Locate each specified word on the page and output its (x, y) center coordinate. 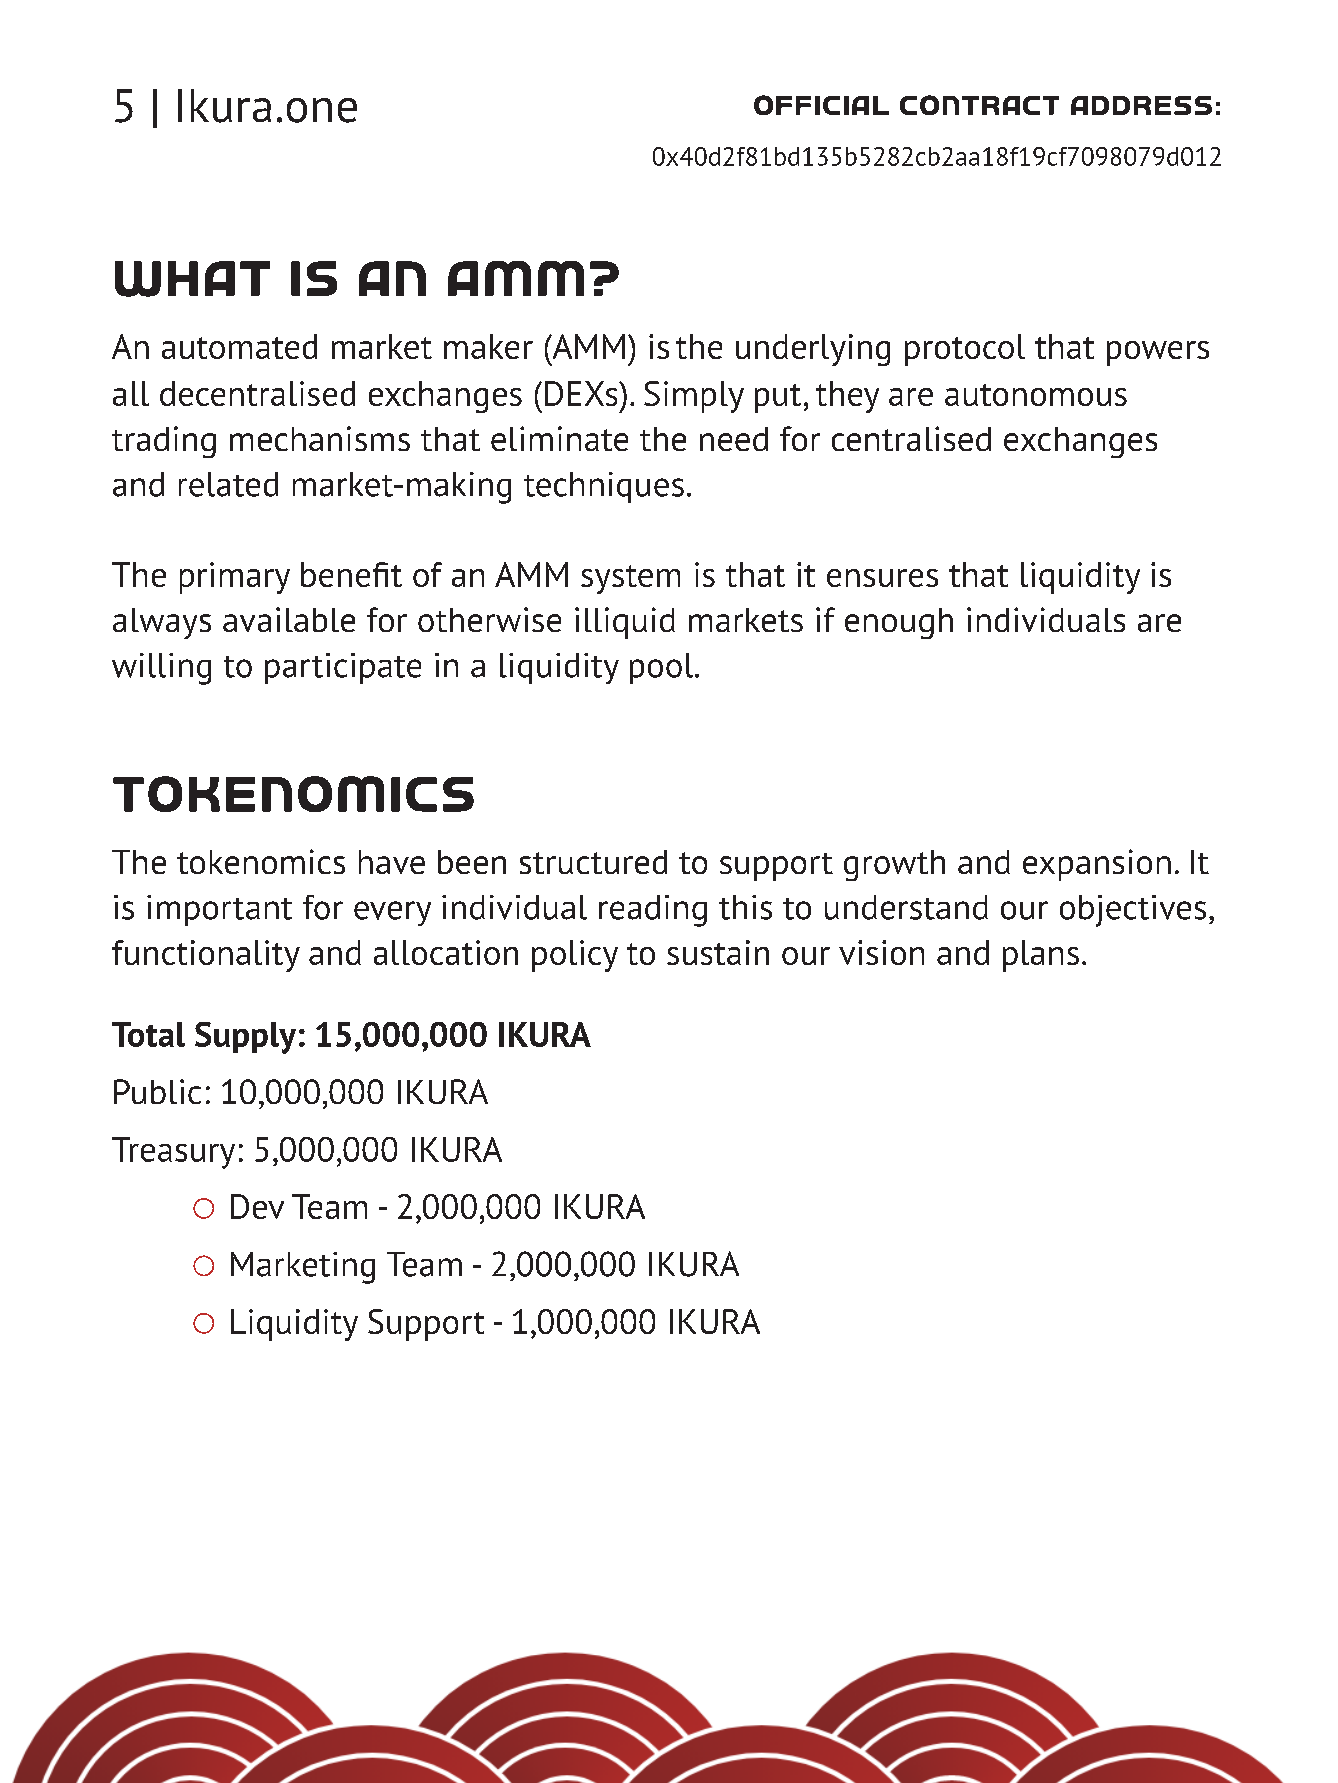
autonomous (1036, 395)
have (392, 862)
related (228, 484)
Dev (257, 1206)
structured (593, 862)
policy (575, 956)
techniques (604, 487)
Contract (979, 105)
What (192, 279)
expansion (1097, 865)
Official (821, 105)
